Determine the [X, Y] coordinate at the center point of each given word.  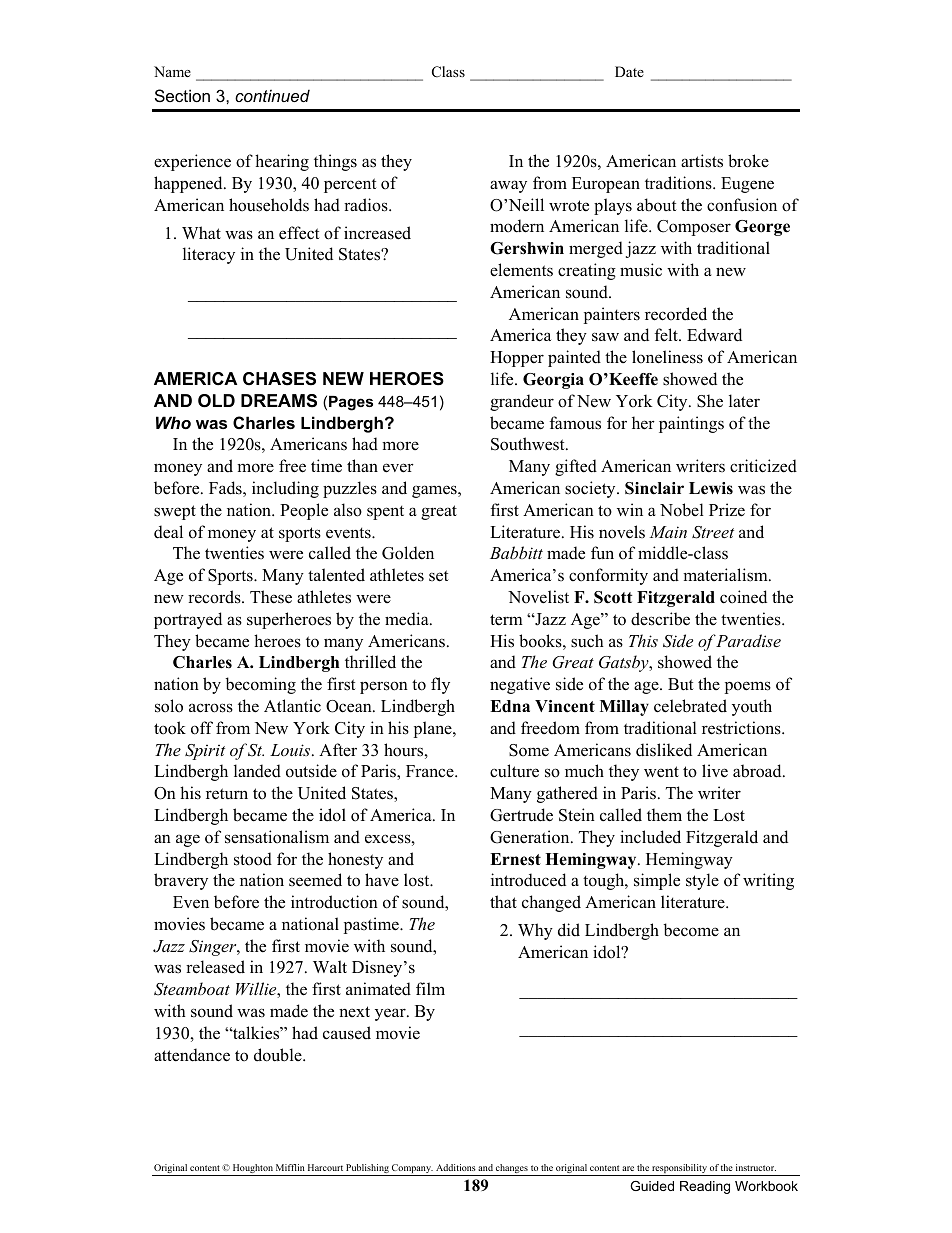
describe [660, 619]
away [508, 186]
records [215, 597]
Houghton [252, 1170]
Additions [456, 1167]
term [506, 620]
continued [272, 96]
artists [702, 161]
